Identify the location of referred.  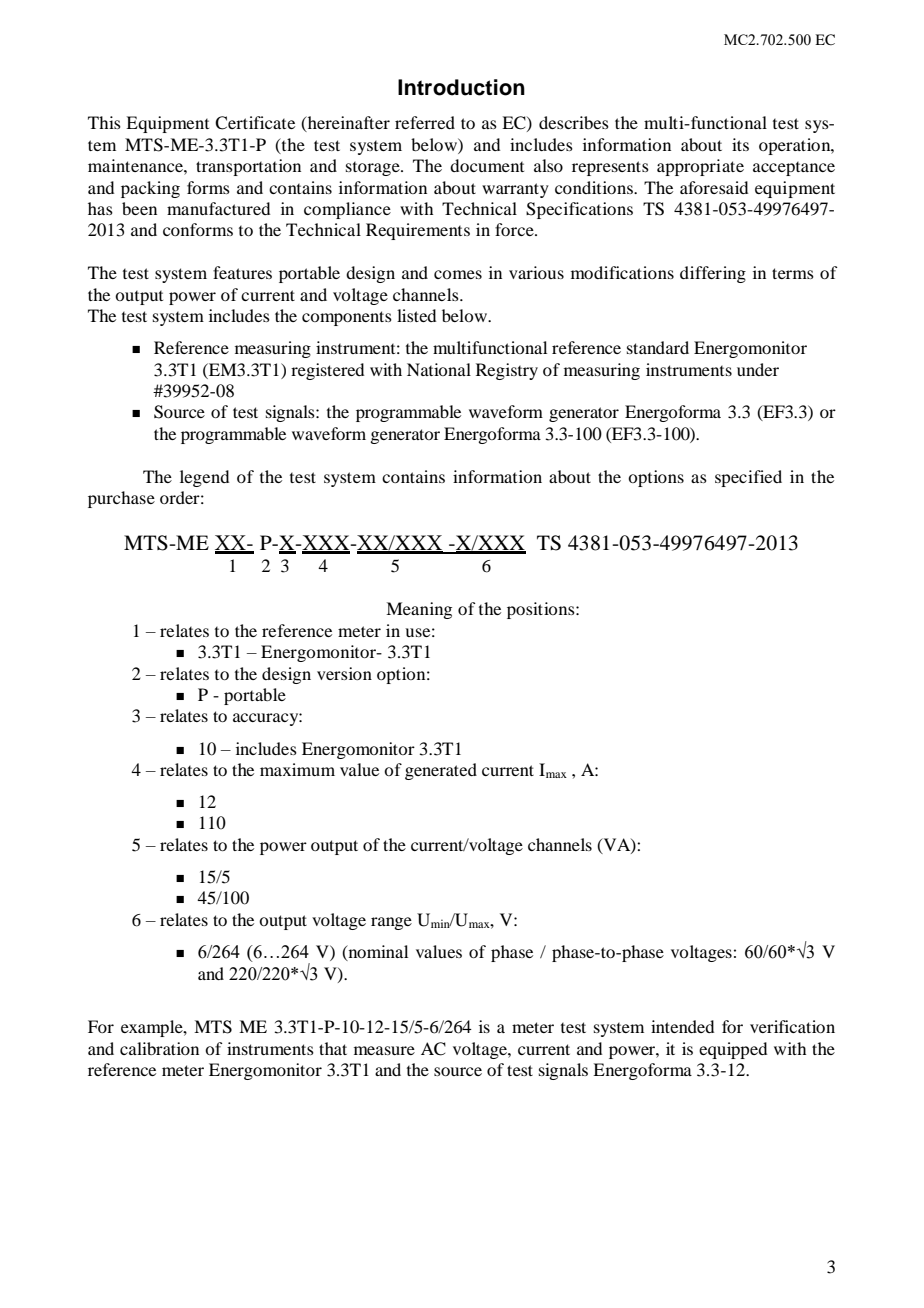
(425, 122).
